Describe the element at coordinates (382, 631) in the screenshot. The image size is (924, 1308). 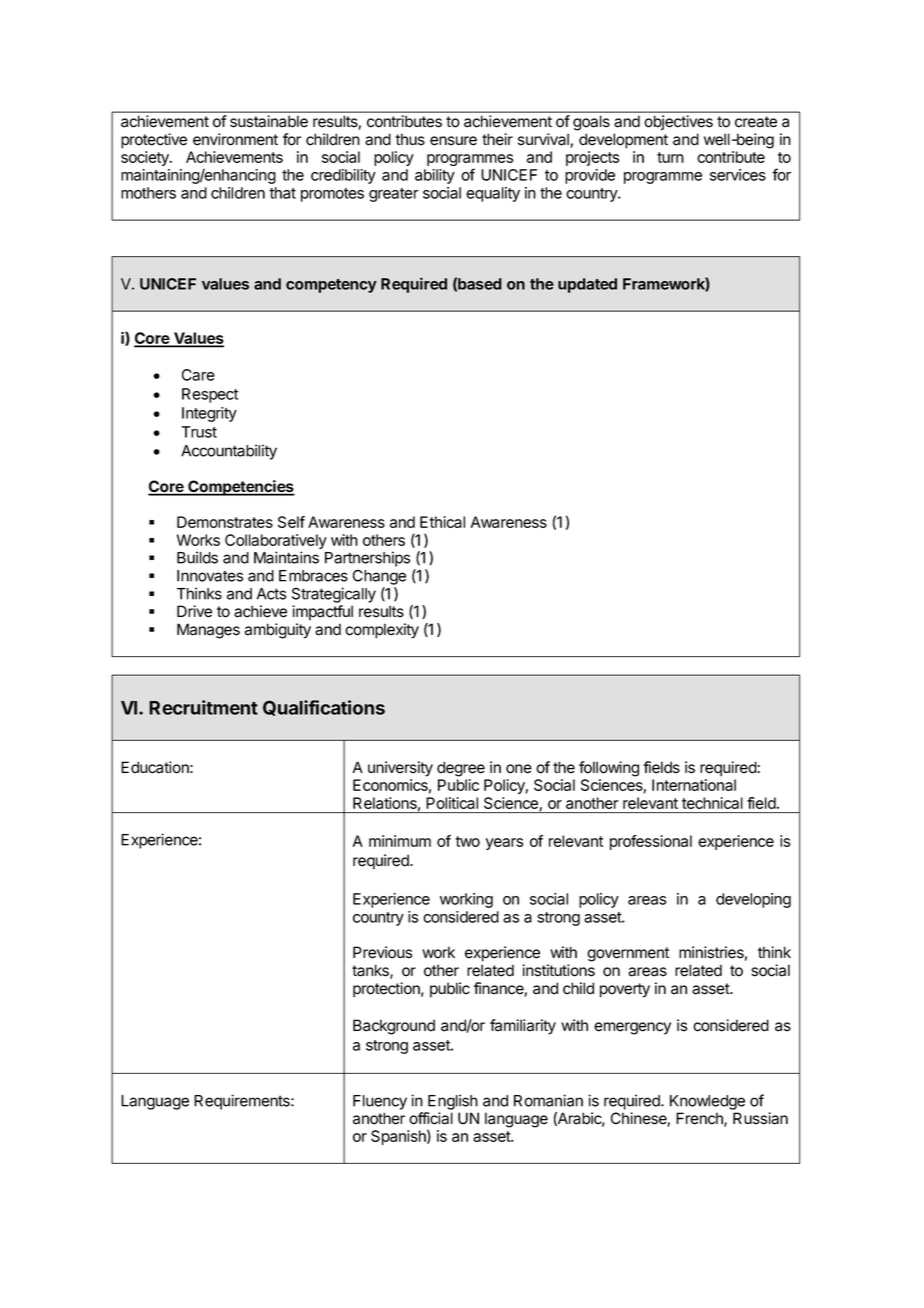
I see `complexity` at that location.
